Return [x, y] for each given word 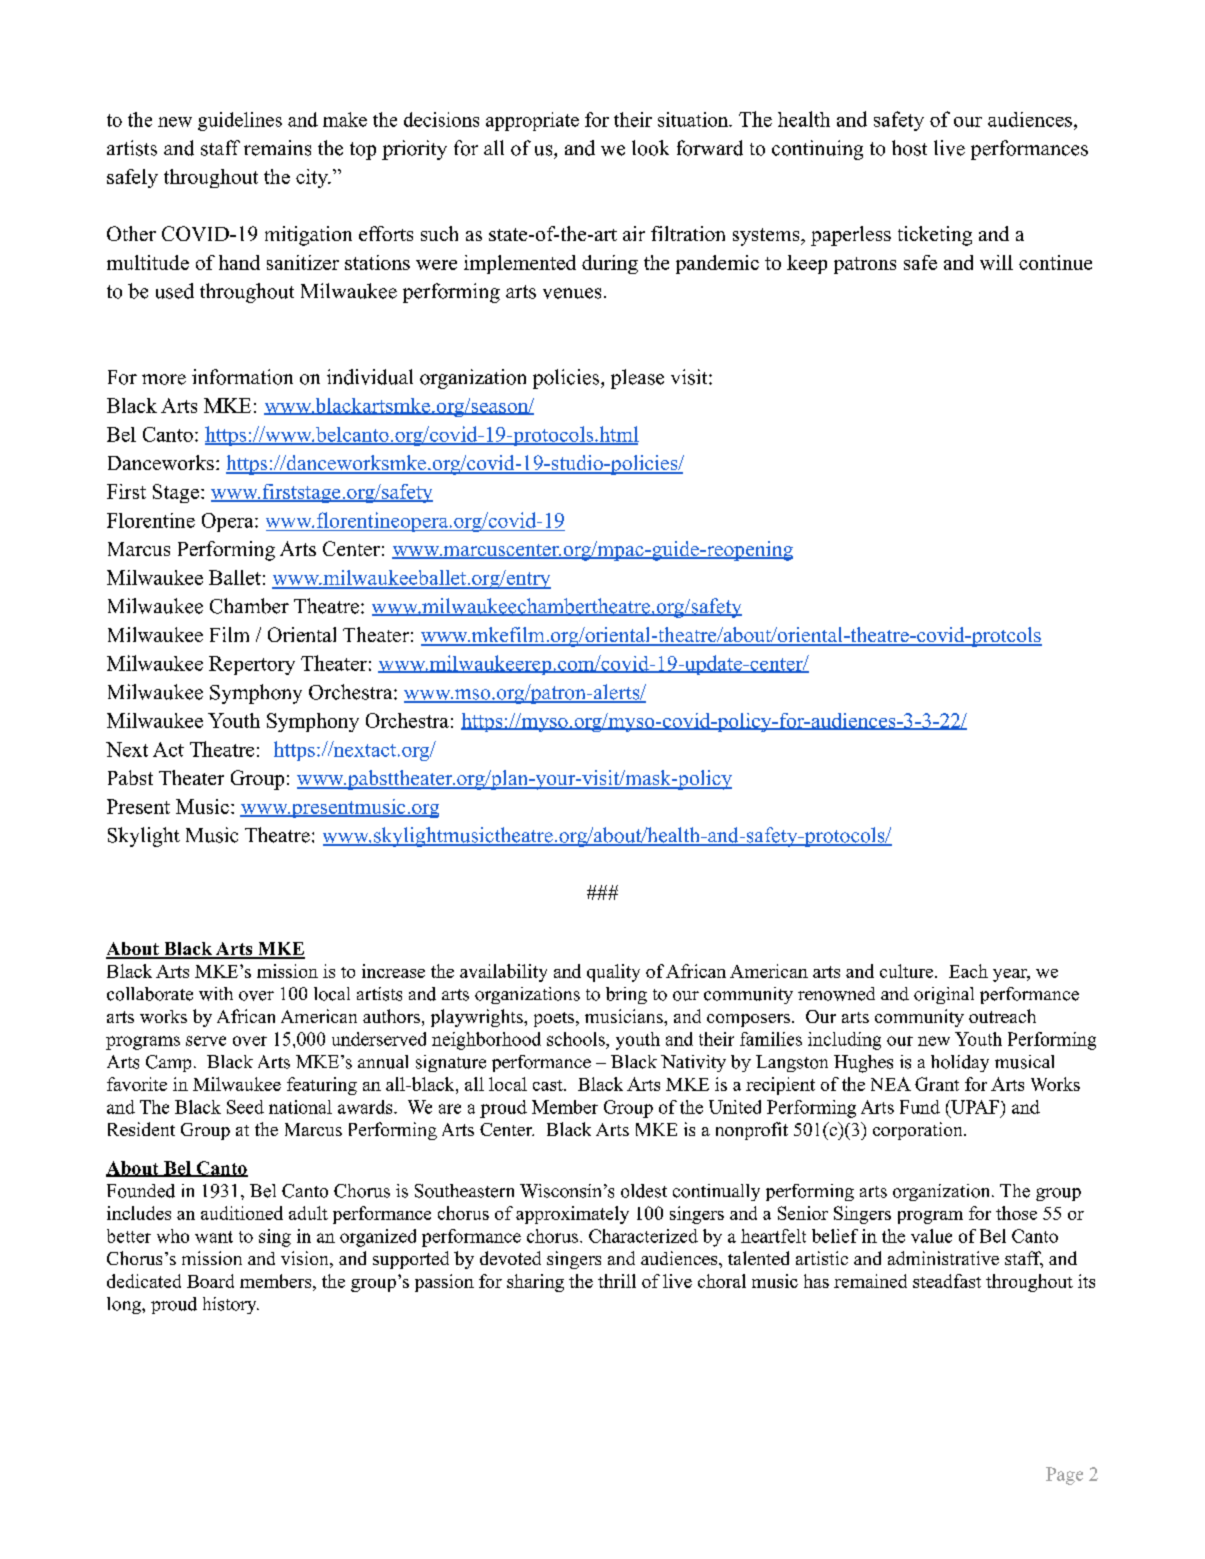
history [231, 1305]
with [216, 994]
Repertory [252, 665]
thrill [617, 1281]
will [996, 262]
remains [277, 148]
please [637, 379]
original [944, 995]
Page [1064, 1476]
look [650, 148]
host [909, 148]
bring [626, 995]
